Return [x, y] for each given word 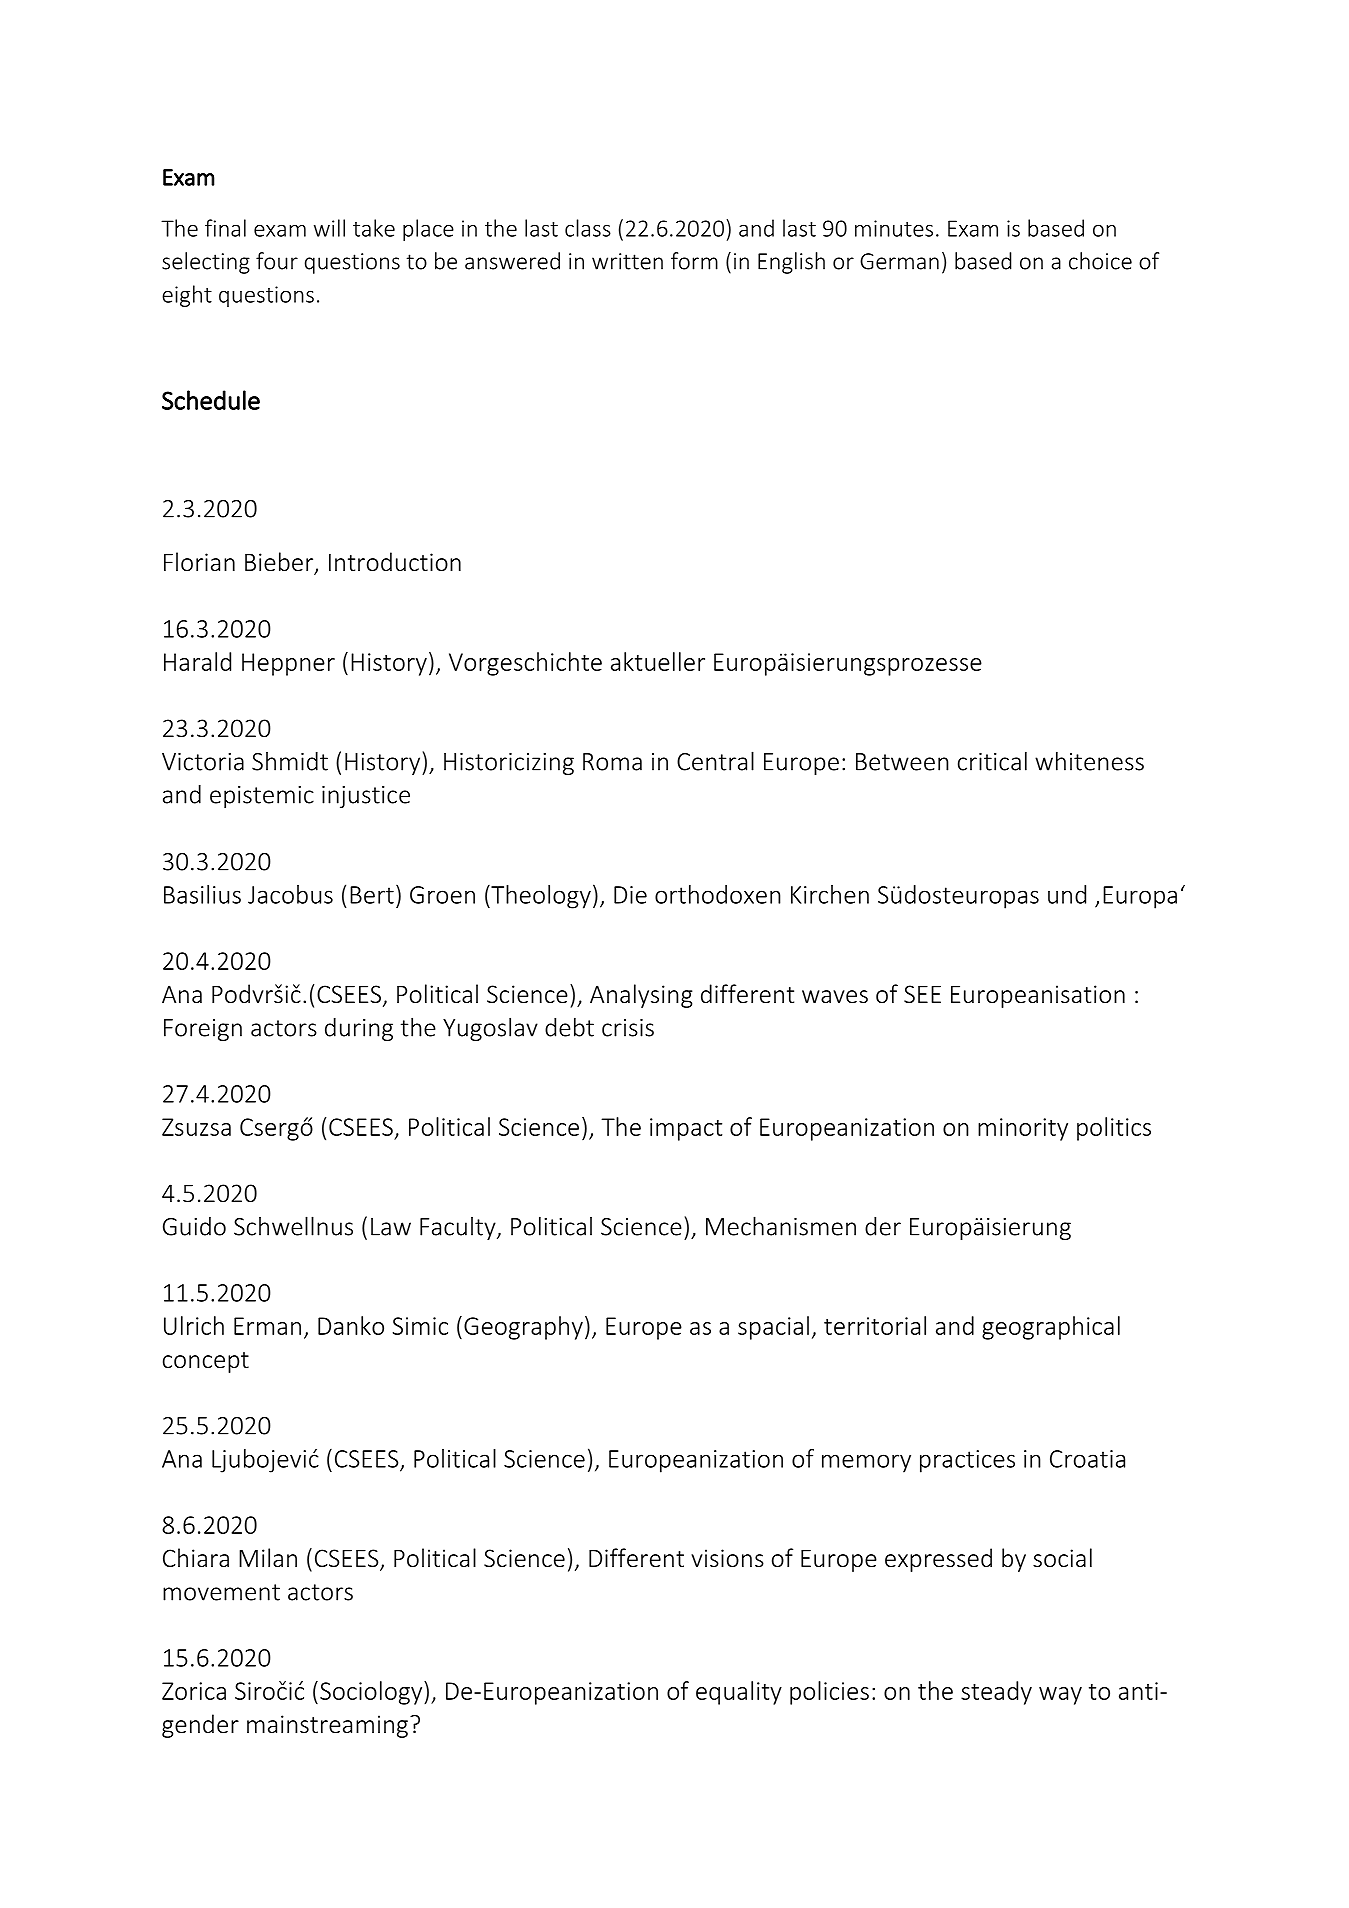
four [277, 261]
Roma [612, 762]
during [359, 1029]
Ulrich [194, 1325]
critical [992, 761]
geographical [1051, 1328]
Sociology [372, 1693]
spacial [773, 1328]
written [627, 261]
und [1067, 894]
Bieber [280, 563]
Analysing [641, 996]
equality [739, 1693]
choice [1100, 261]
